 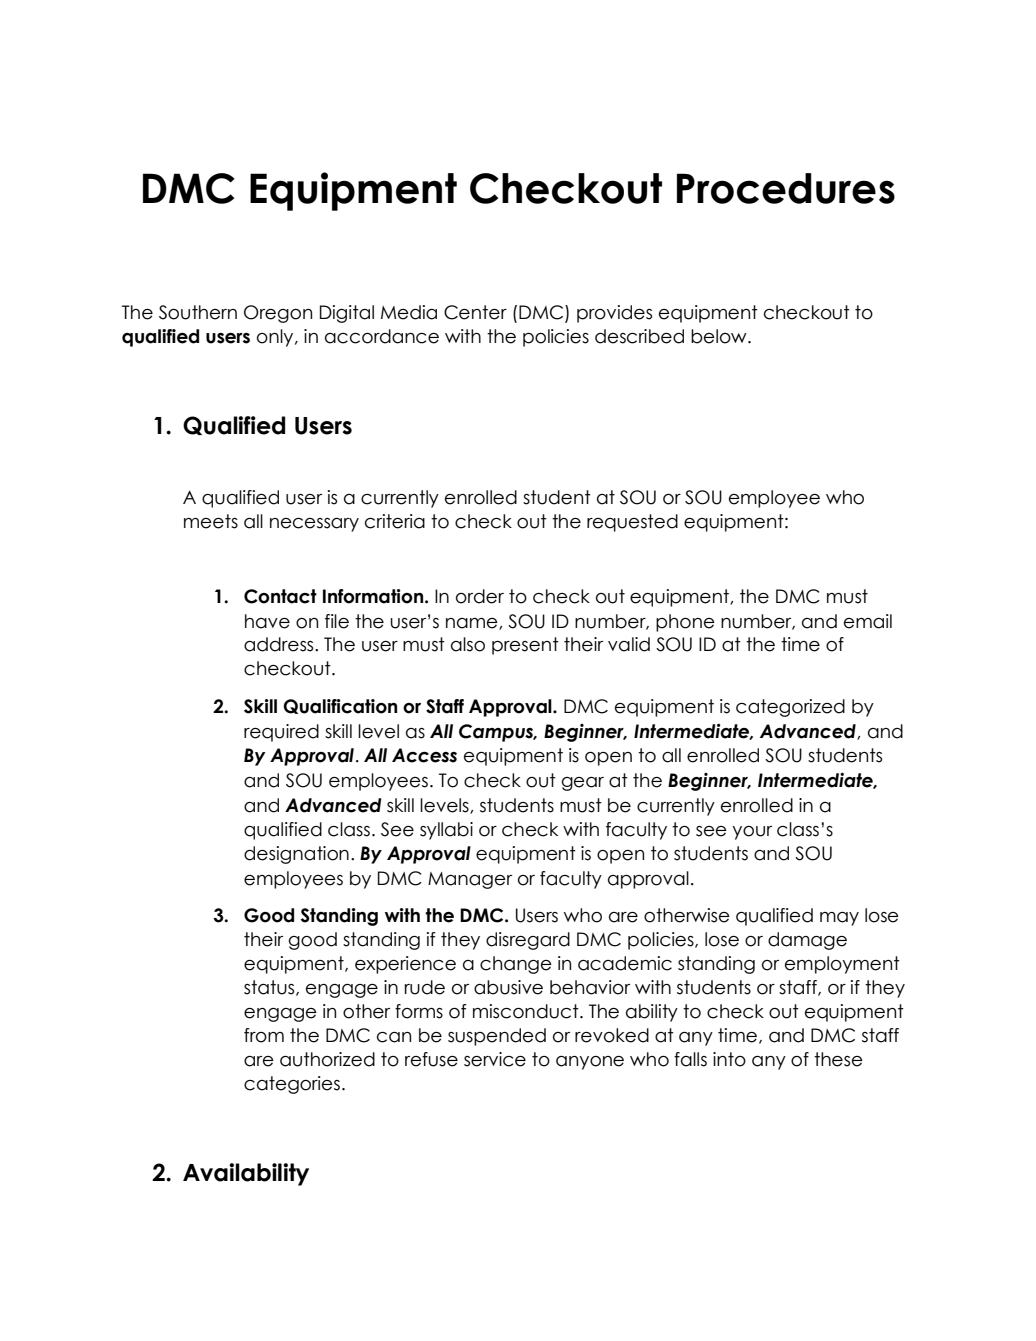 I want to click on gear, so click(x=583, y=784).
